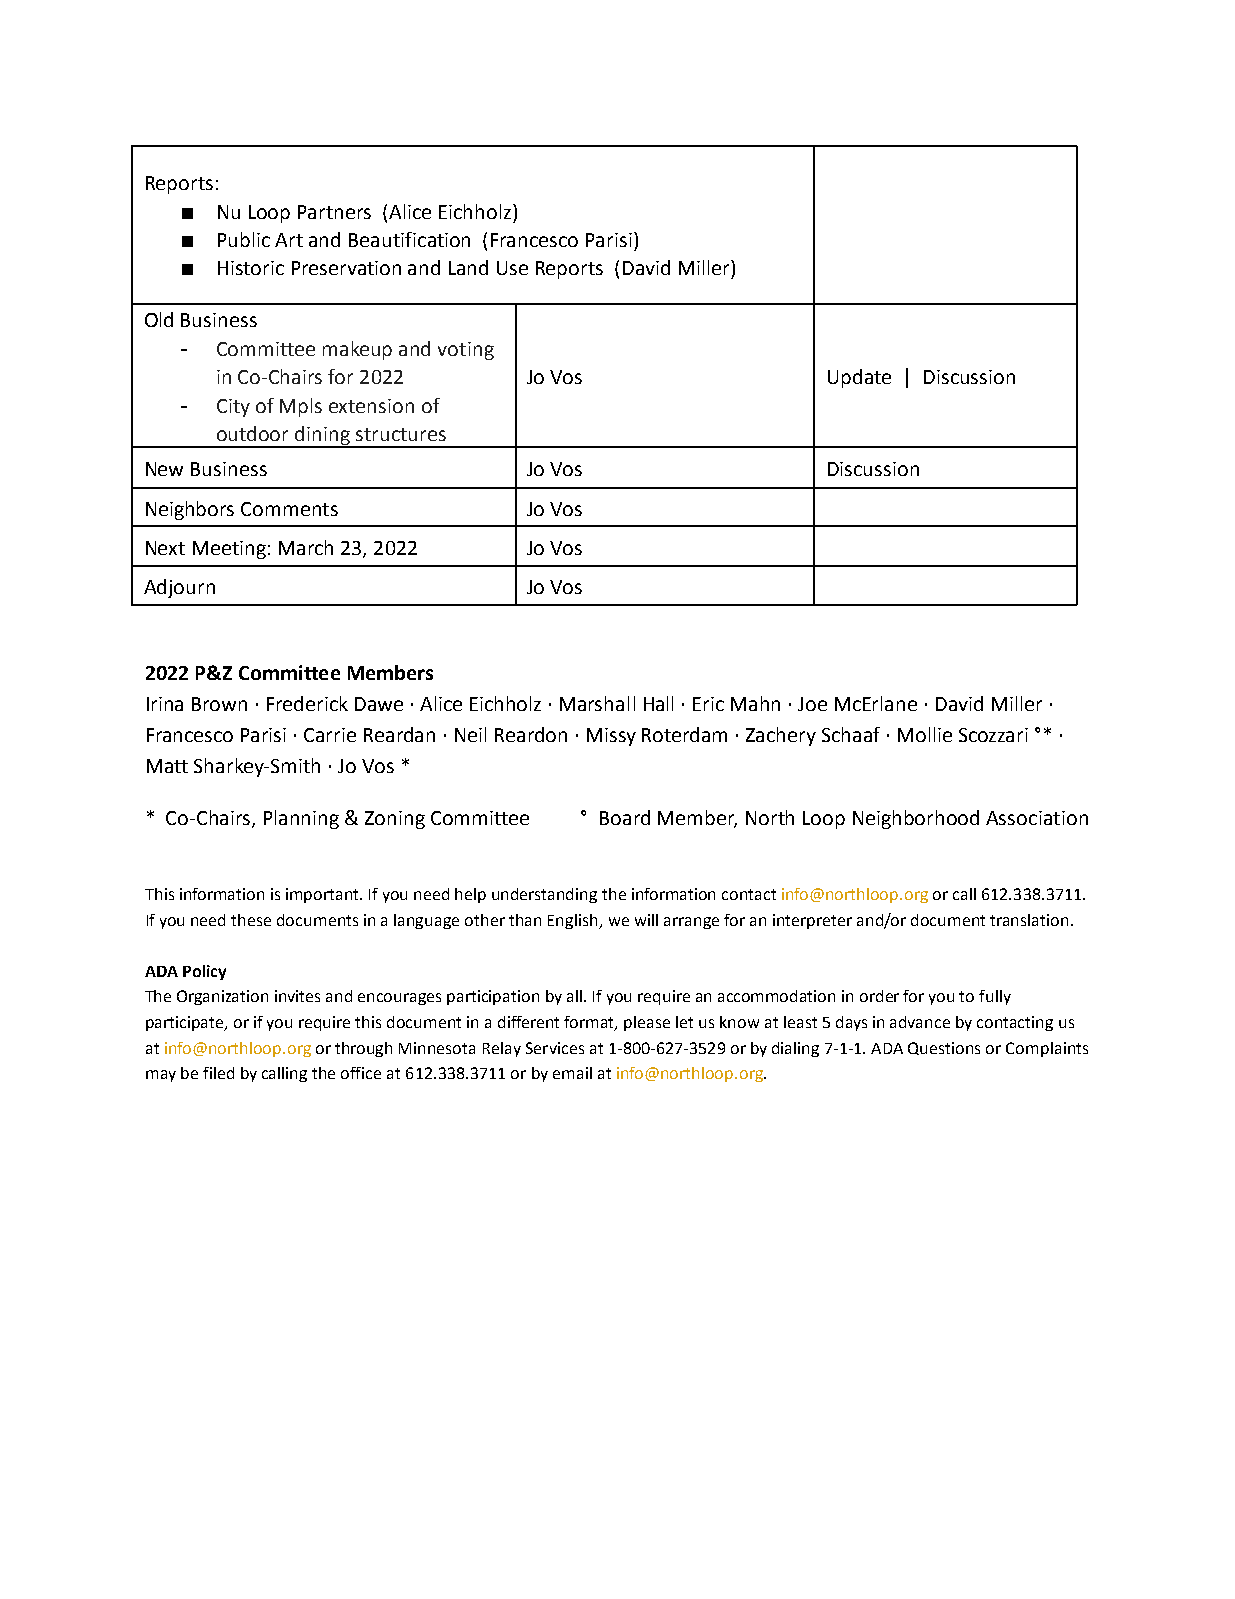 Image resolution: width=1235 pixels, height=1599 pixels. What do you see at coordinates (944, 1048) in the document?
I see `Questions` at bounding box center [944, 1048].
